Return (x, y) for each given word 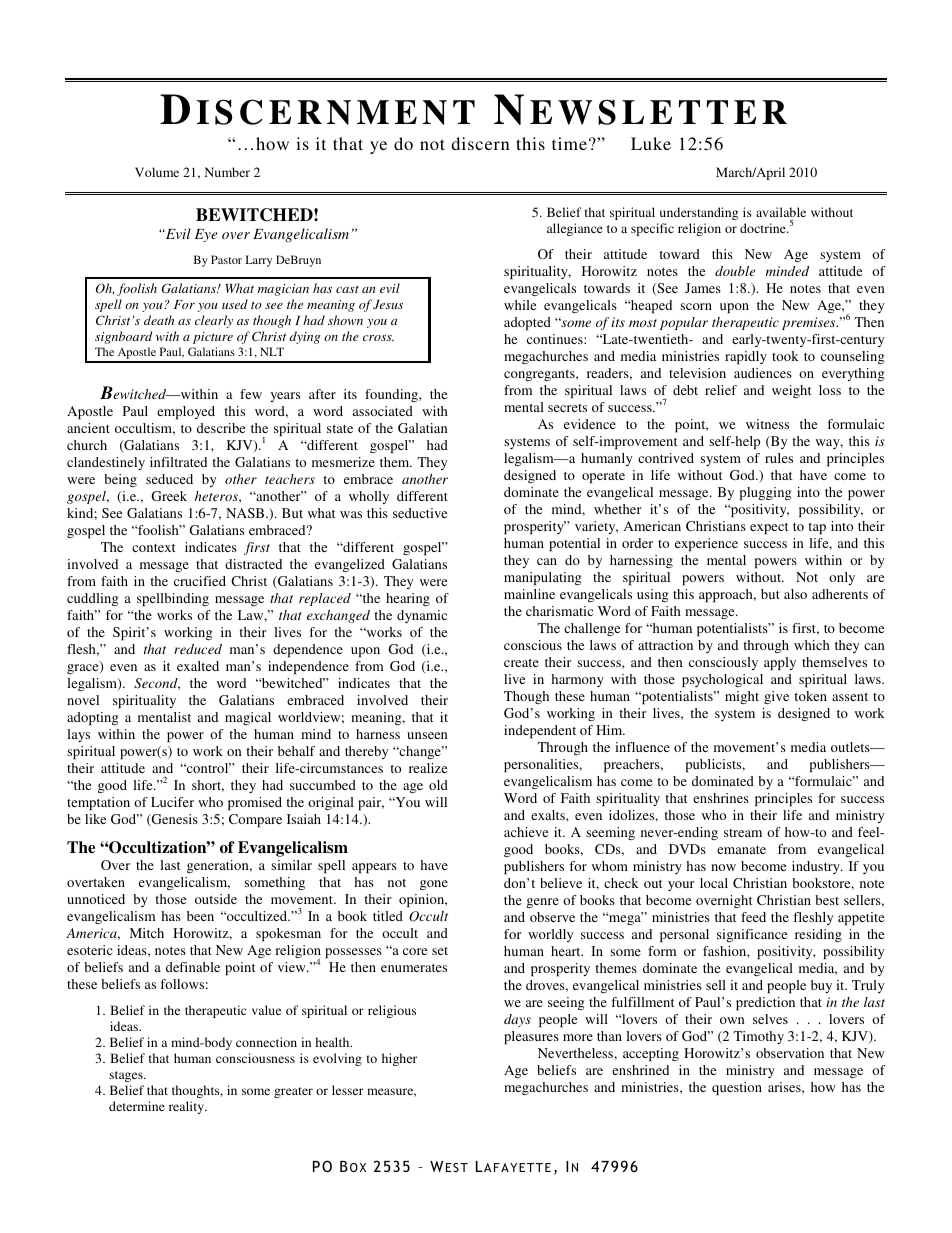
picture (213, 338)
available (781, 212)
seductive (420, 513)
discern (480, 143)
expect (769, 529)
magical (248, 718)
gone (434, 885)
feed (753, 917)
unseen (427, 735)
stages (127, 1076)
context (153, 548)
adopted (527, 324)
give (776, 697)
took (785, 356)
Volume (157, 172)
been (200, 916)
